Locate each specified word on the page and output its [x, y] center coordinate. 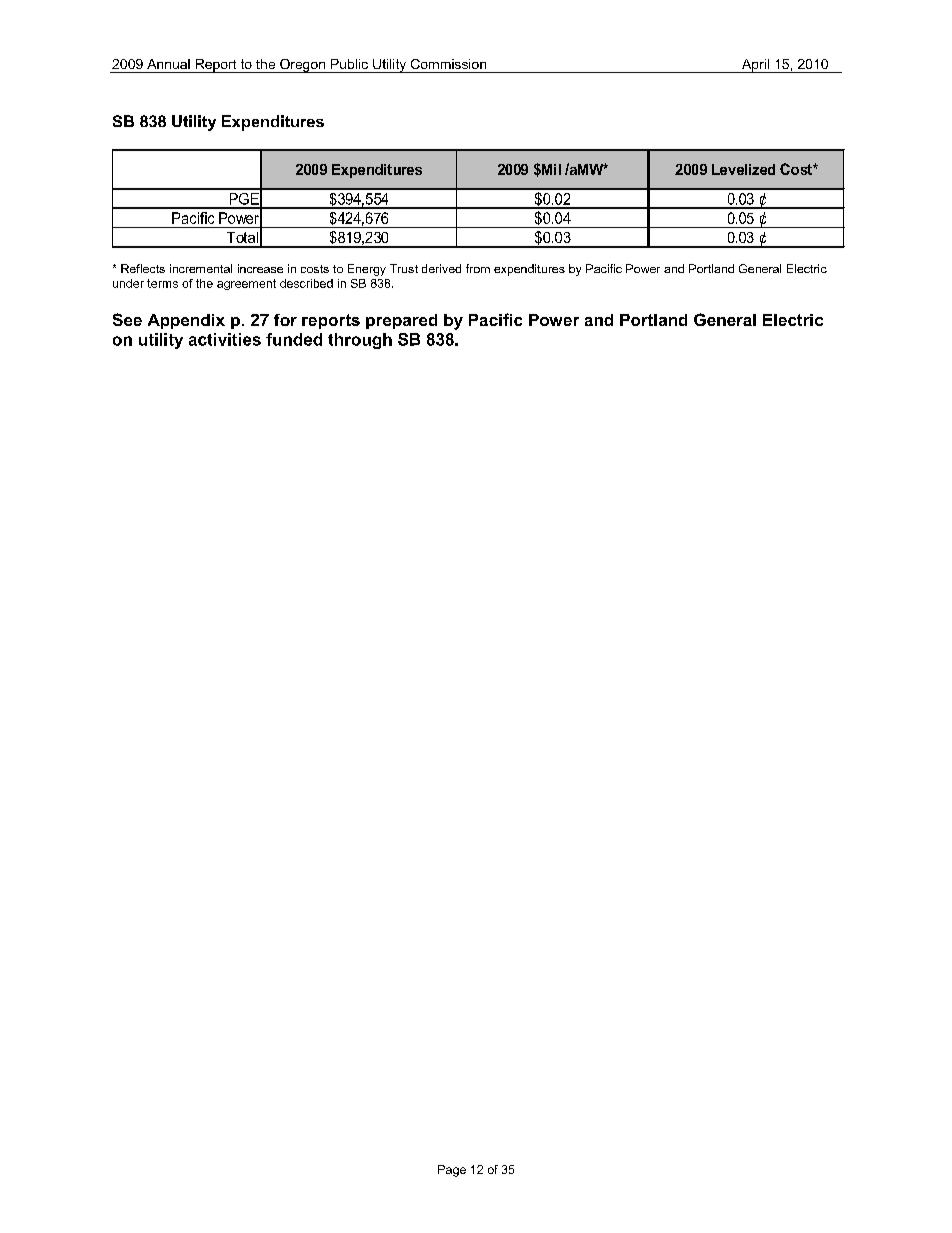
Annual [168, 64]
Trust [404, 268]
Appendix [186, 321]
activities [225, 339]
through [360, 341]
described [306, 283]
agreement [246, 284]
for [285, 320]
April [756, 66]
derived [441, 268]
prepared [401, 321]
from [478, 268]
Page [452, 1171]
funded [294, 339]
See [127, 319]
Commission [448, 64]
